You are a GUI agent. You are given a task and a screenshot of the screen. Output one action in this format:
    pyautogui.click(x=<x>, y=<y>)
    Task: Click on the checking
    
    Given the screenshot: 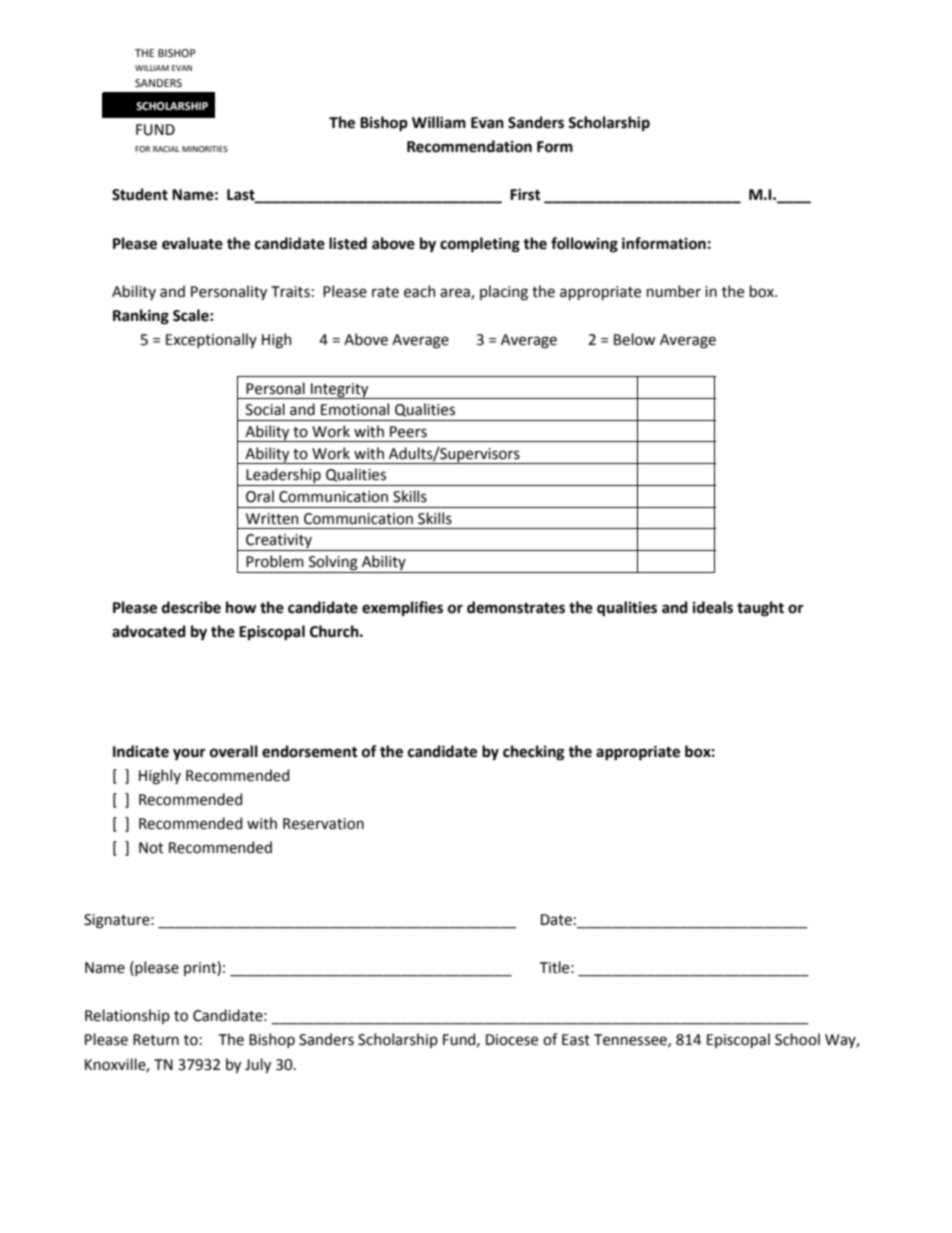 What is the action you would take?
    pyautogui.click(x=533, y=753)
